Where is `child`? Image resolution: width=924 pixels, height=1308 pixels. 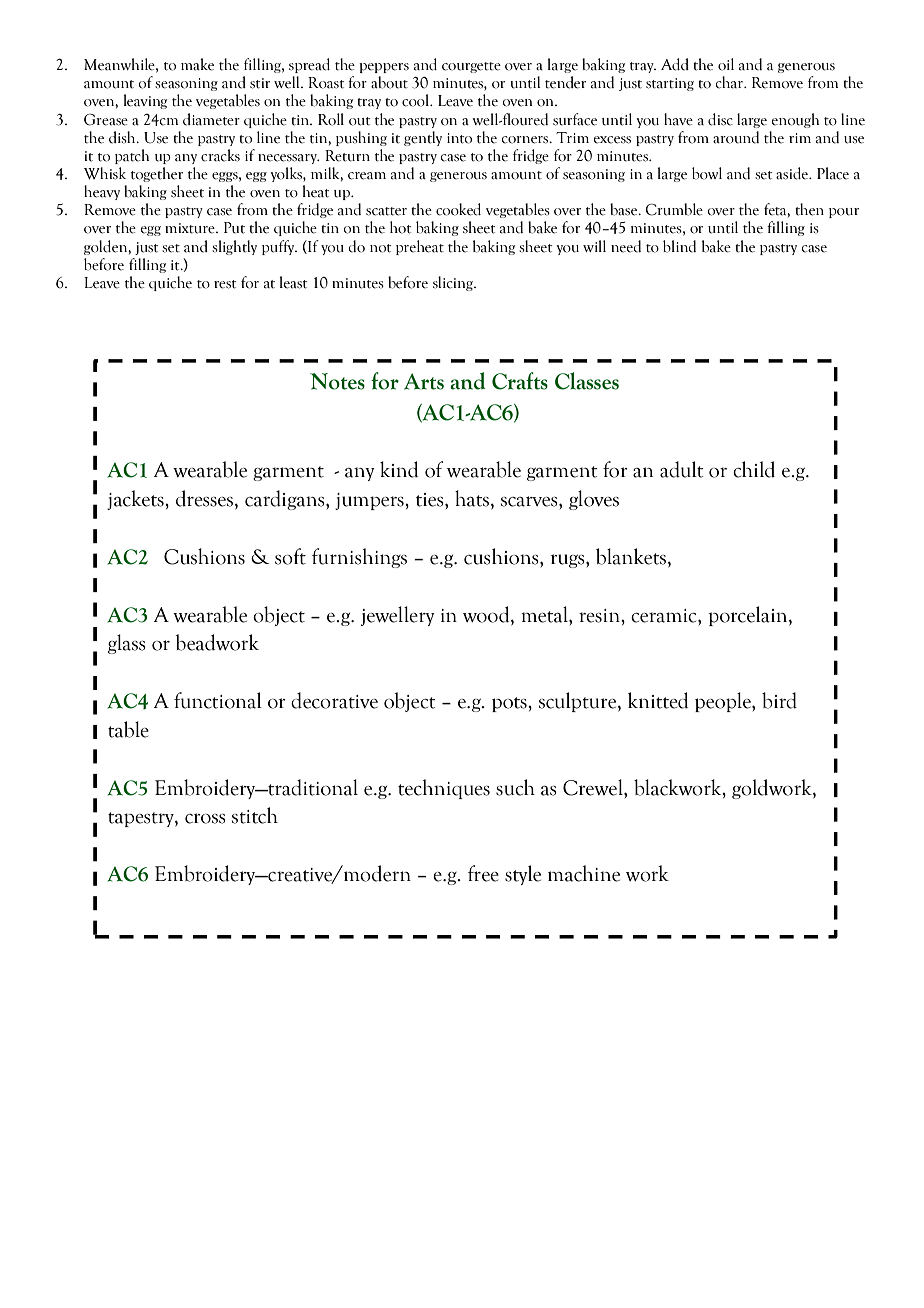 child is located at coordinates (754, 469).
